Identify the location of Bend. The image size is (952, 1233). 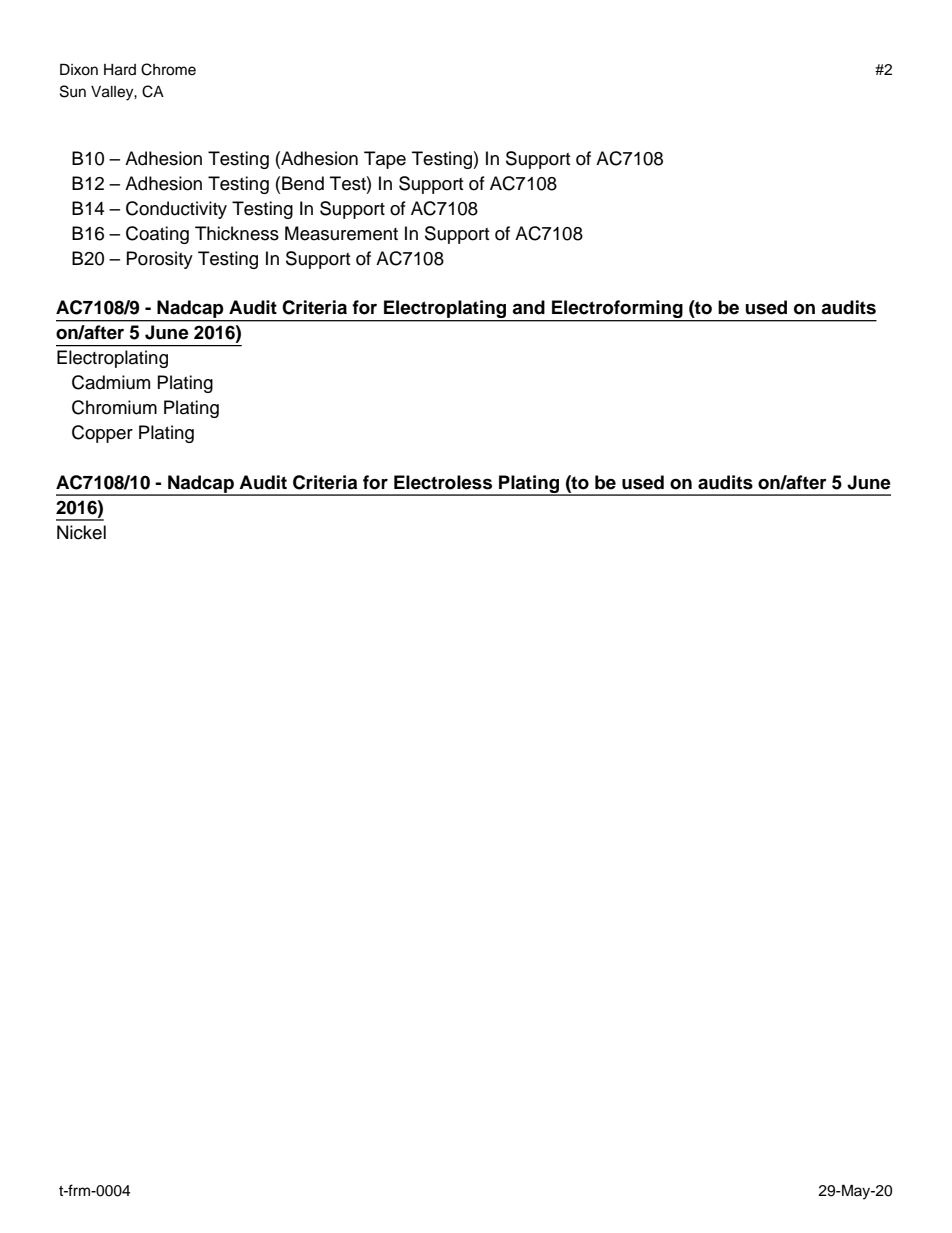
(303, 183).
